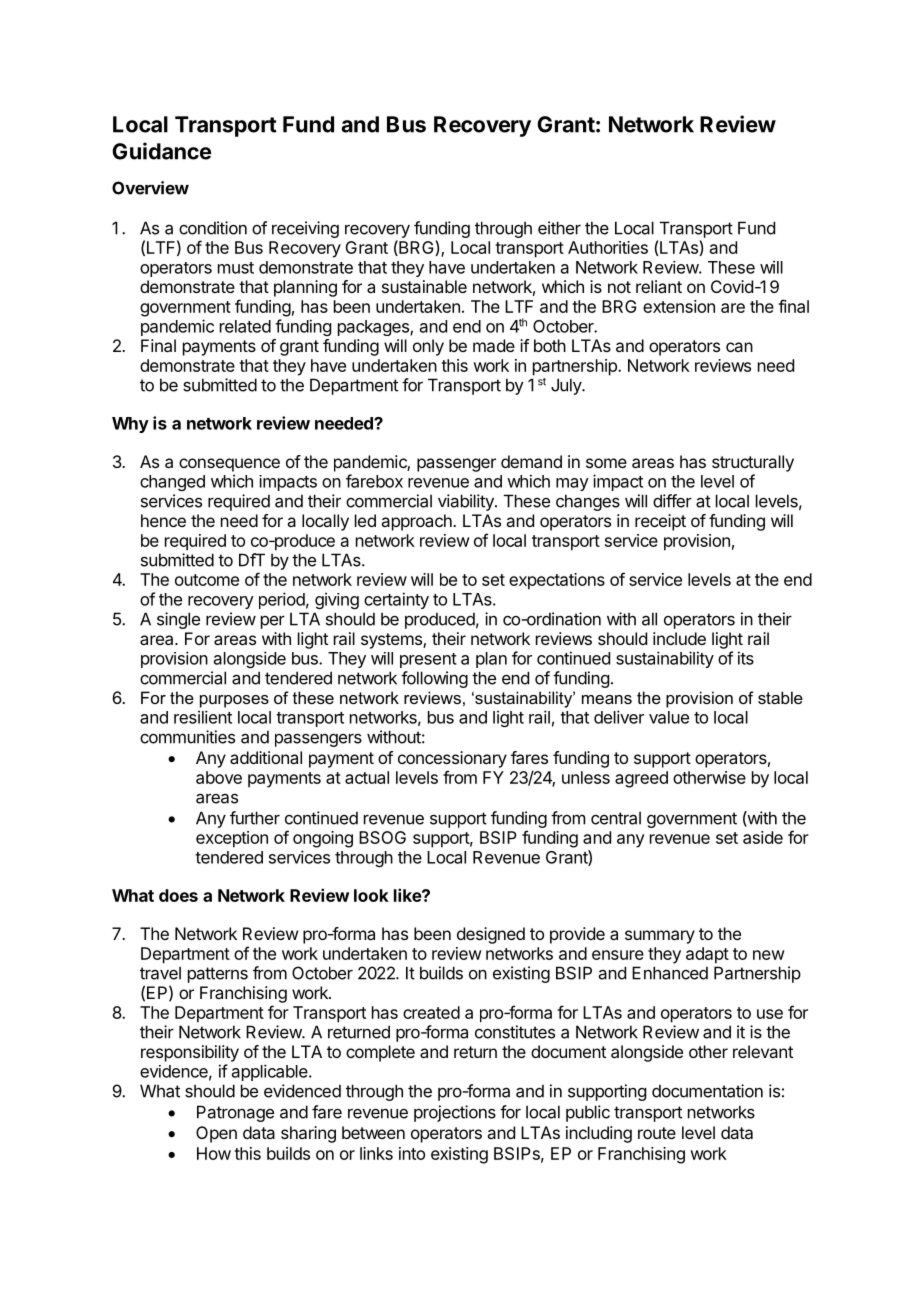  What do you see at coordinates (660, 937) in the screenshot?
I see `summary` at bounding box center [660, 937].
